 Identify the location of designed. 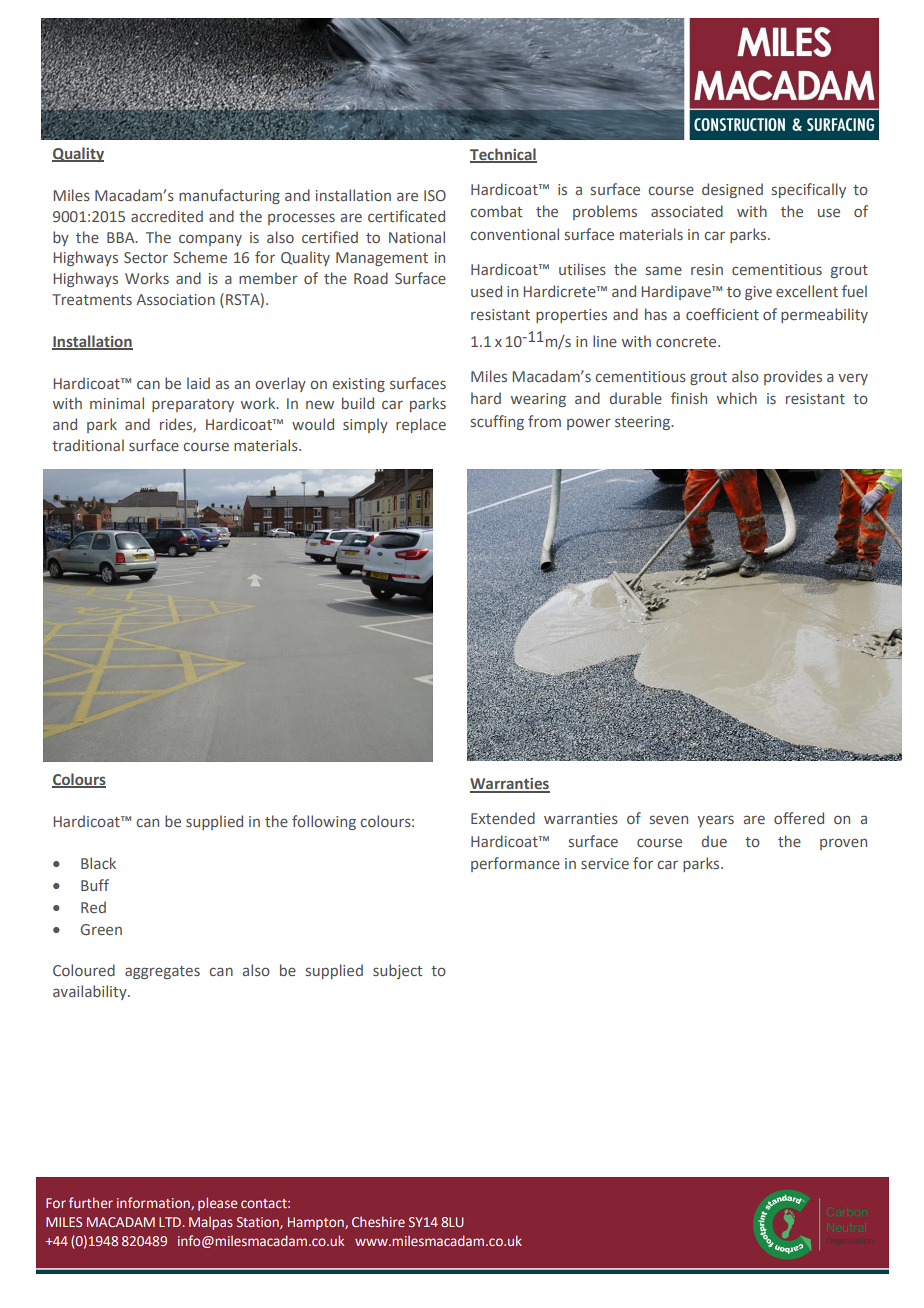
(732, 190).
